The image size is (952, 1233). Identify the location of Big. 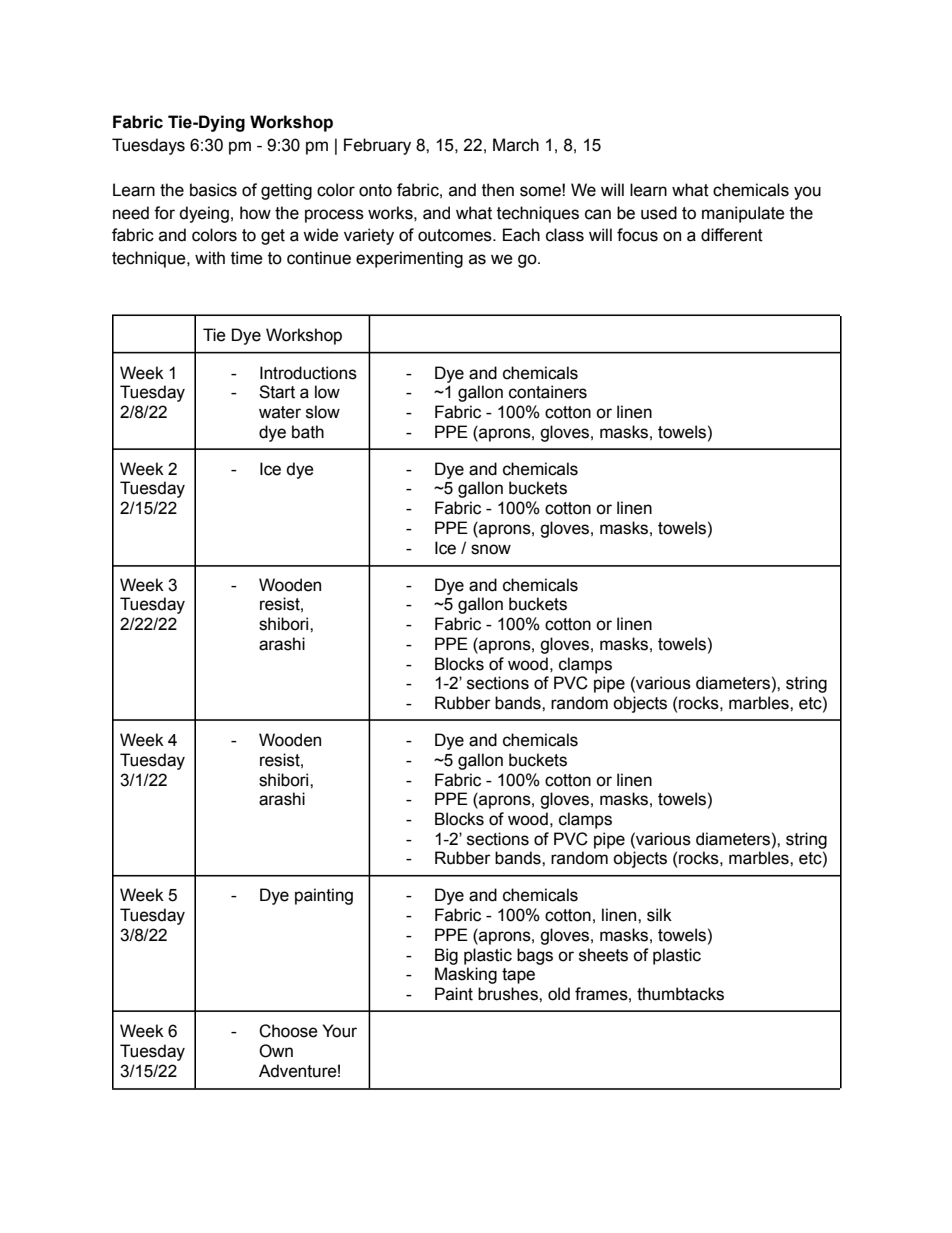
(446, 956).
